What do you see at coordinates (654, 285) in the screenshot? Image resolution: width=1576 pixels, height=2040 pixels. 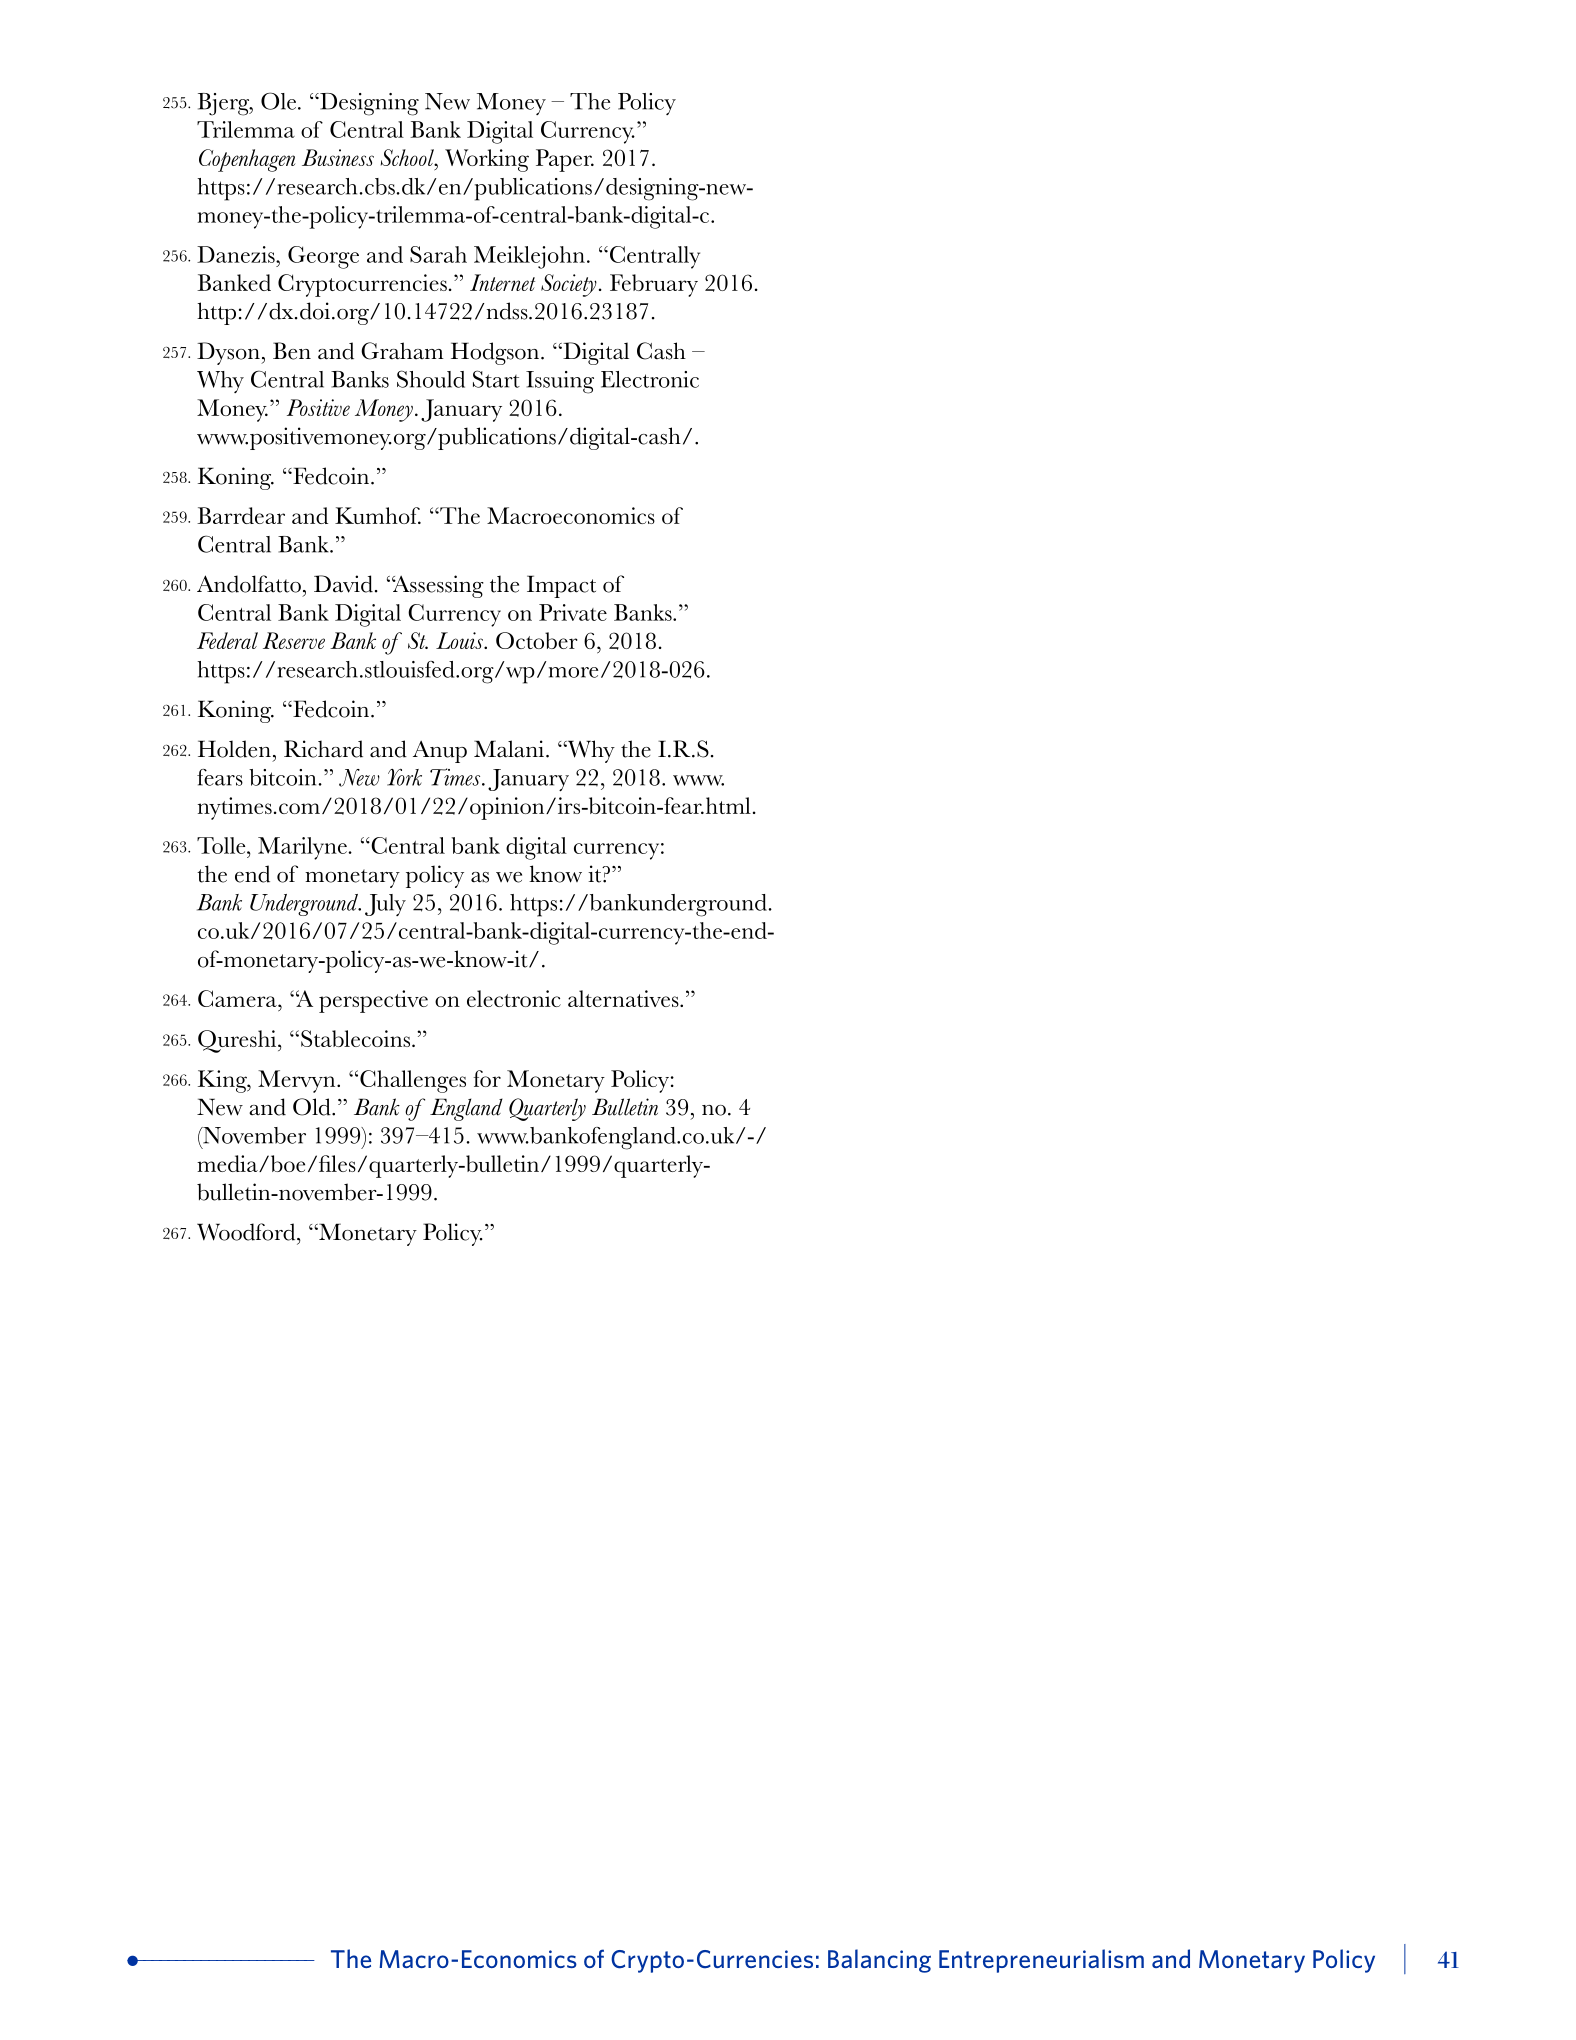 I see `February` at bounding box center [654, 285].
